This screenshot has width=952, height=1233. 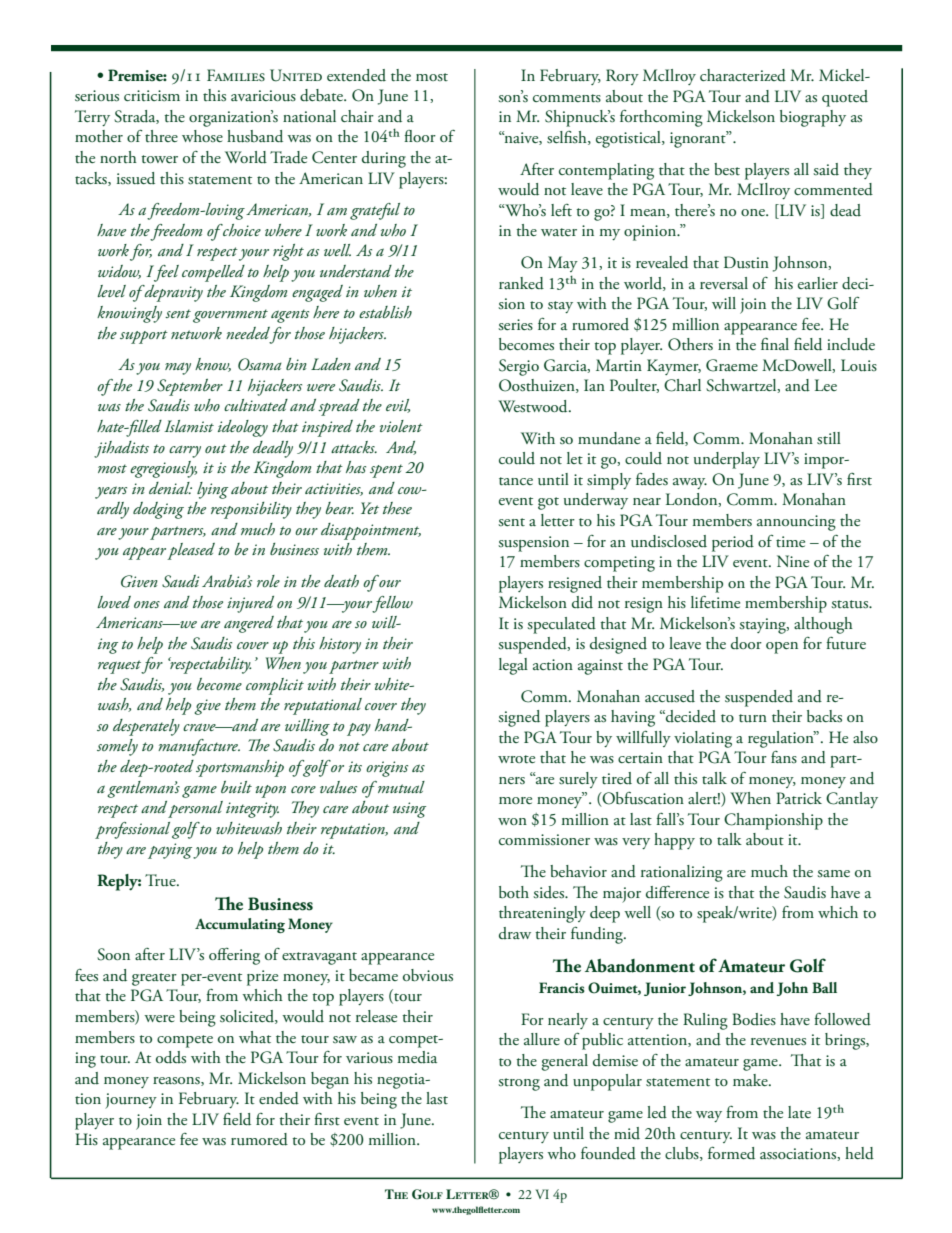 What do you see at coordinates (152, 95) in the screenshot?
I see `criticism` at bounding box center [152, 95].
